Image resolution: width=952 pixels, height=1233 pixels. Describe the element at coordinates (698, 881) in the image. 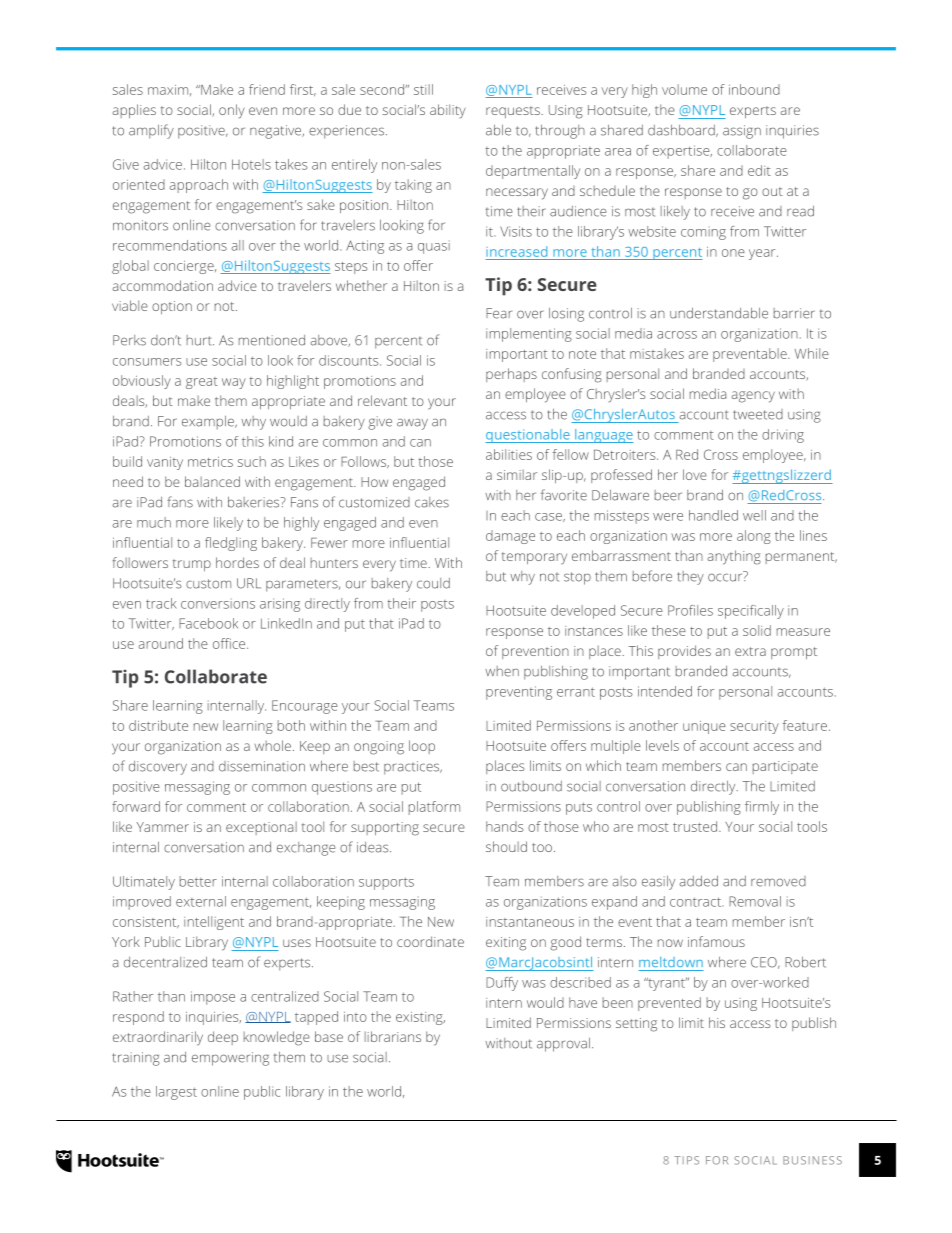

I see `added` at that location.
